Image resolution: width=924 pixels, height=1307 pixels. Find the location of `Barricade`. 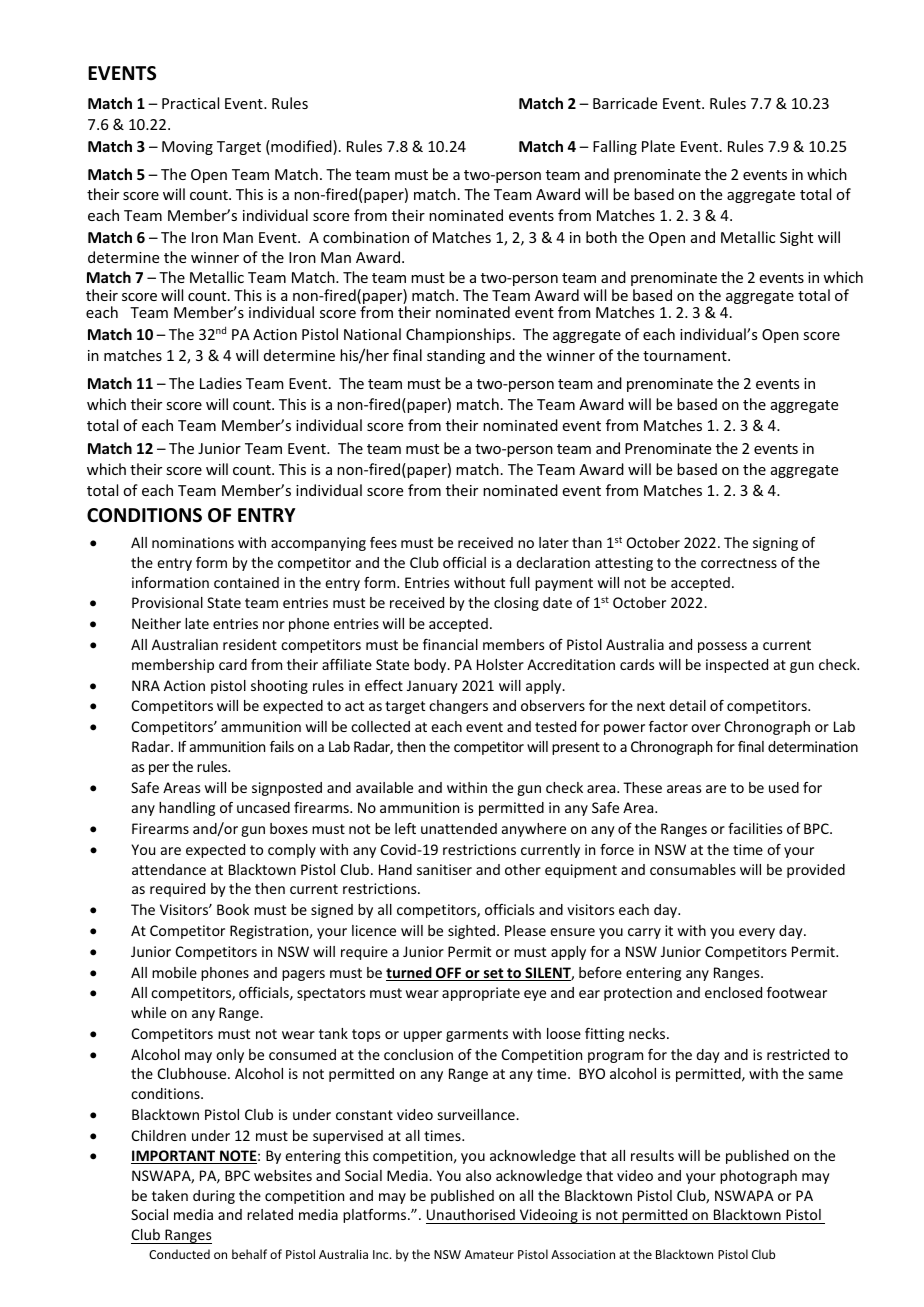

Barricade is located at coordinates (625, 103).
